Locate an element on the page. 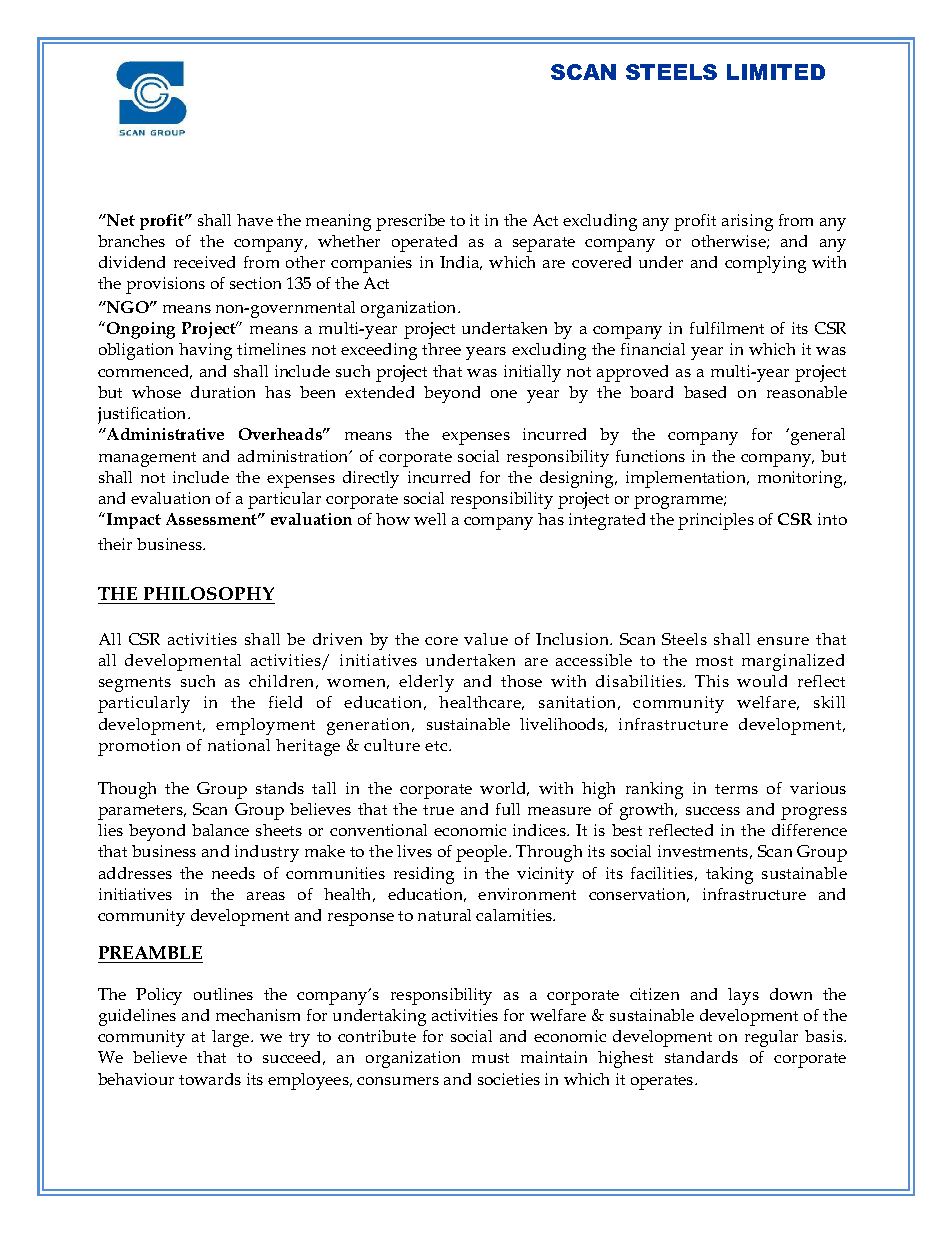 This image has width=952, height=1233. well is located at coordinates (430, 519).
